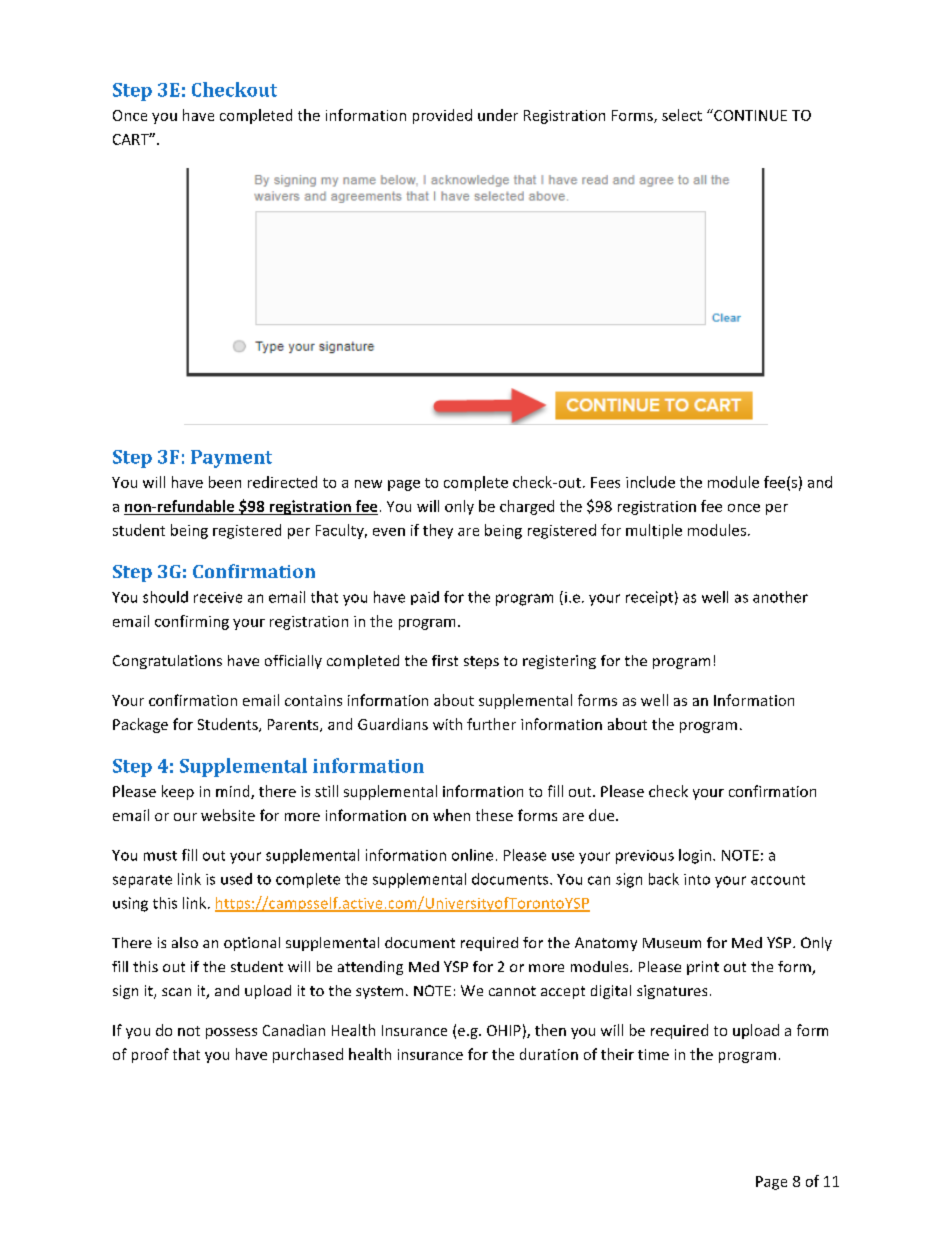 The height and width of the screenshot is (1233, 952). What do you see at coordinates (218, 597) in the screenshot?
I see `receive` at bounding box center [218, 597].
